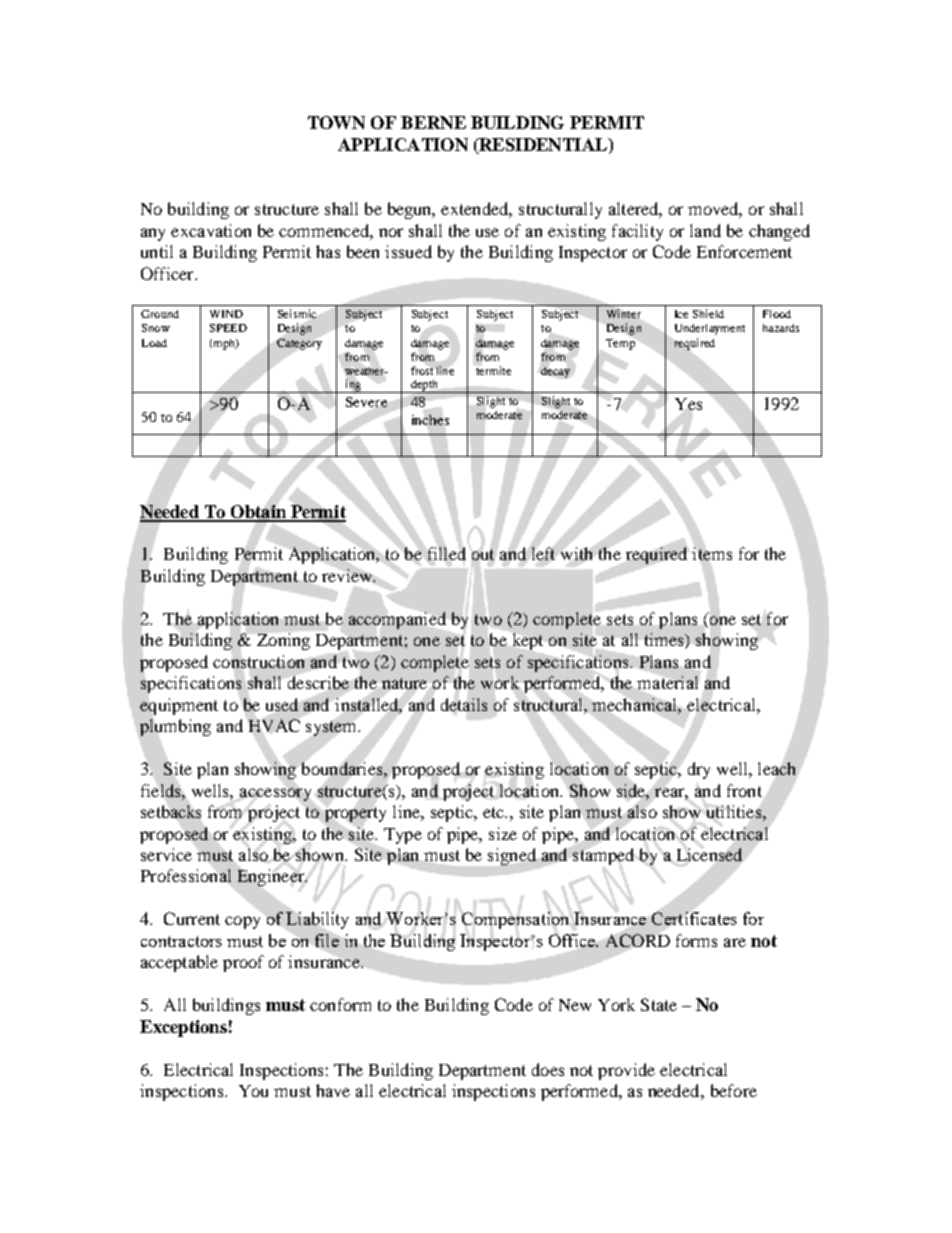 The width and height of the document is (952, 1233). I want to click on BERNE, so click(433, 122).
